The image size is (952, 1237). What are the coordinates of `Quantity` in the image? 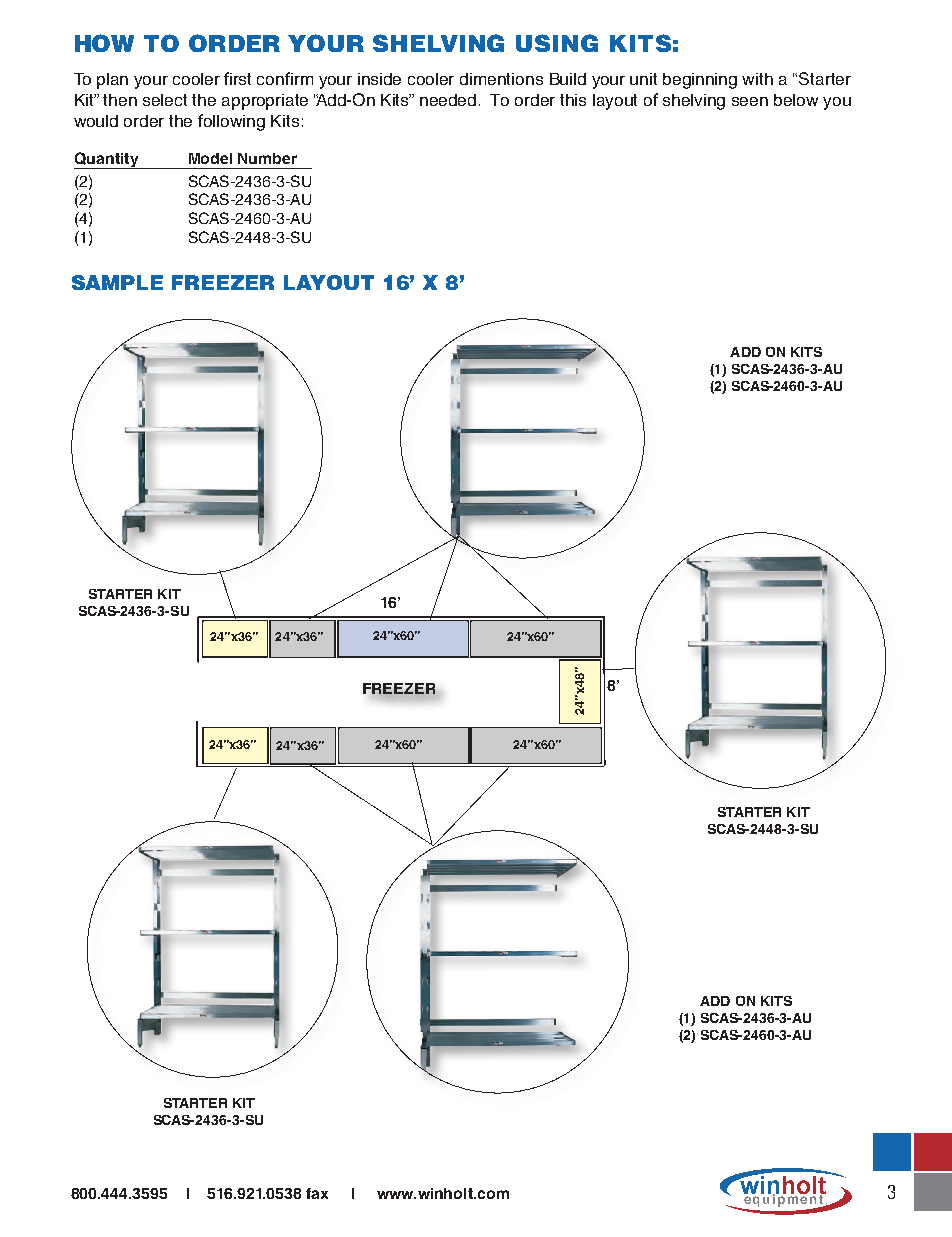 It's located at (107, 160).
